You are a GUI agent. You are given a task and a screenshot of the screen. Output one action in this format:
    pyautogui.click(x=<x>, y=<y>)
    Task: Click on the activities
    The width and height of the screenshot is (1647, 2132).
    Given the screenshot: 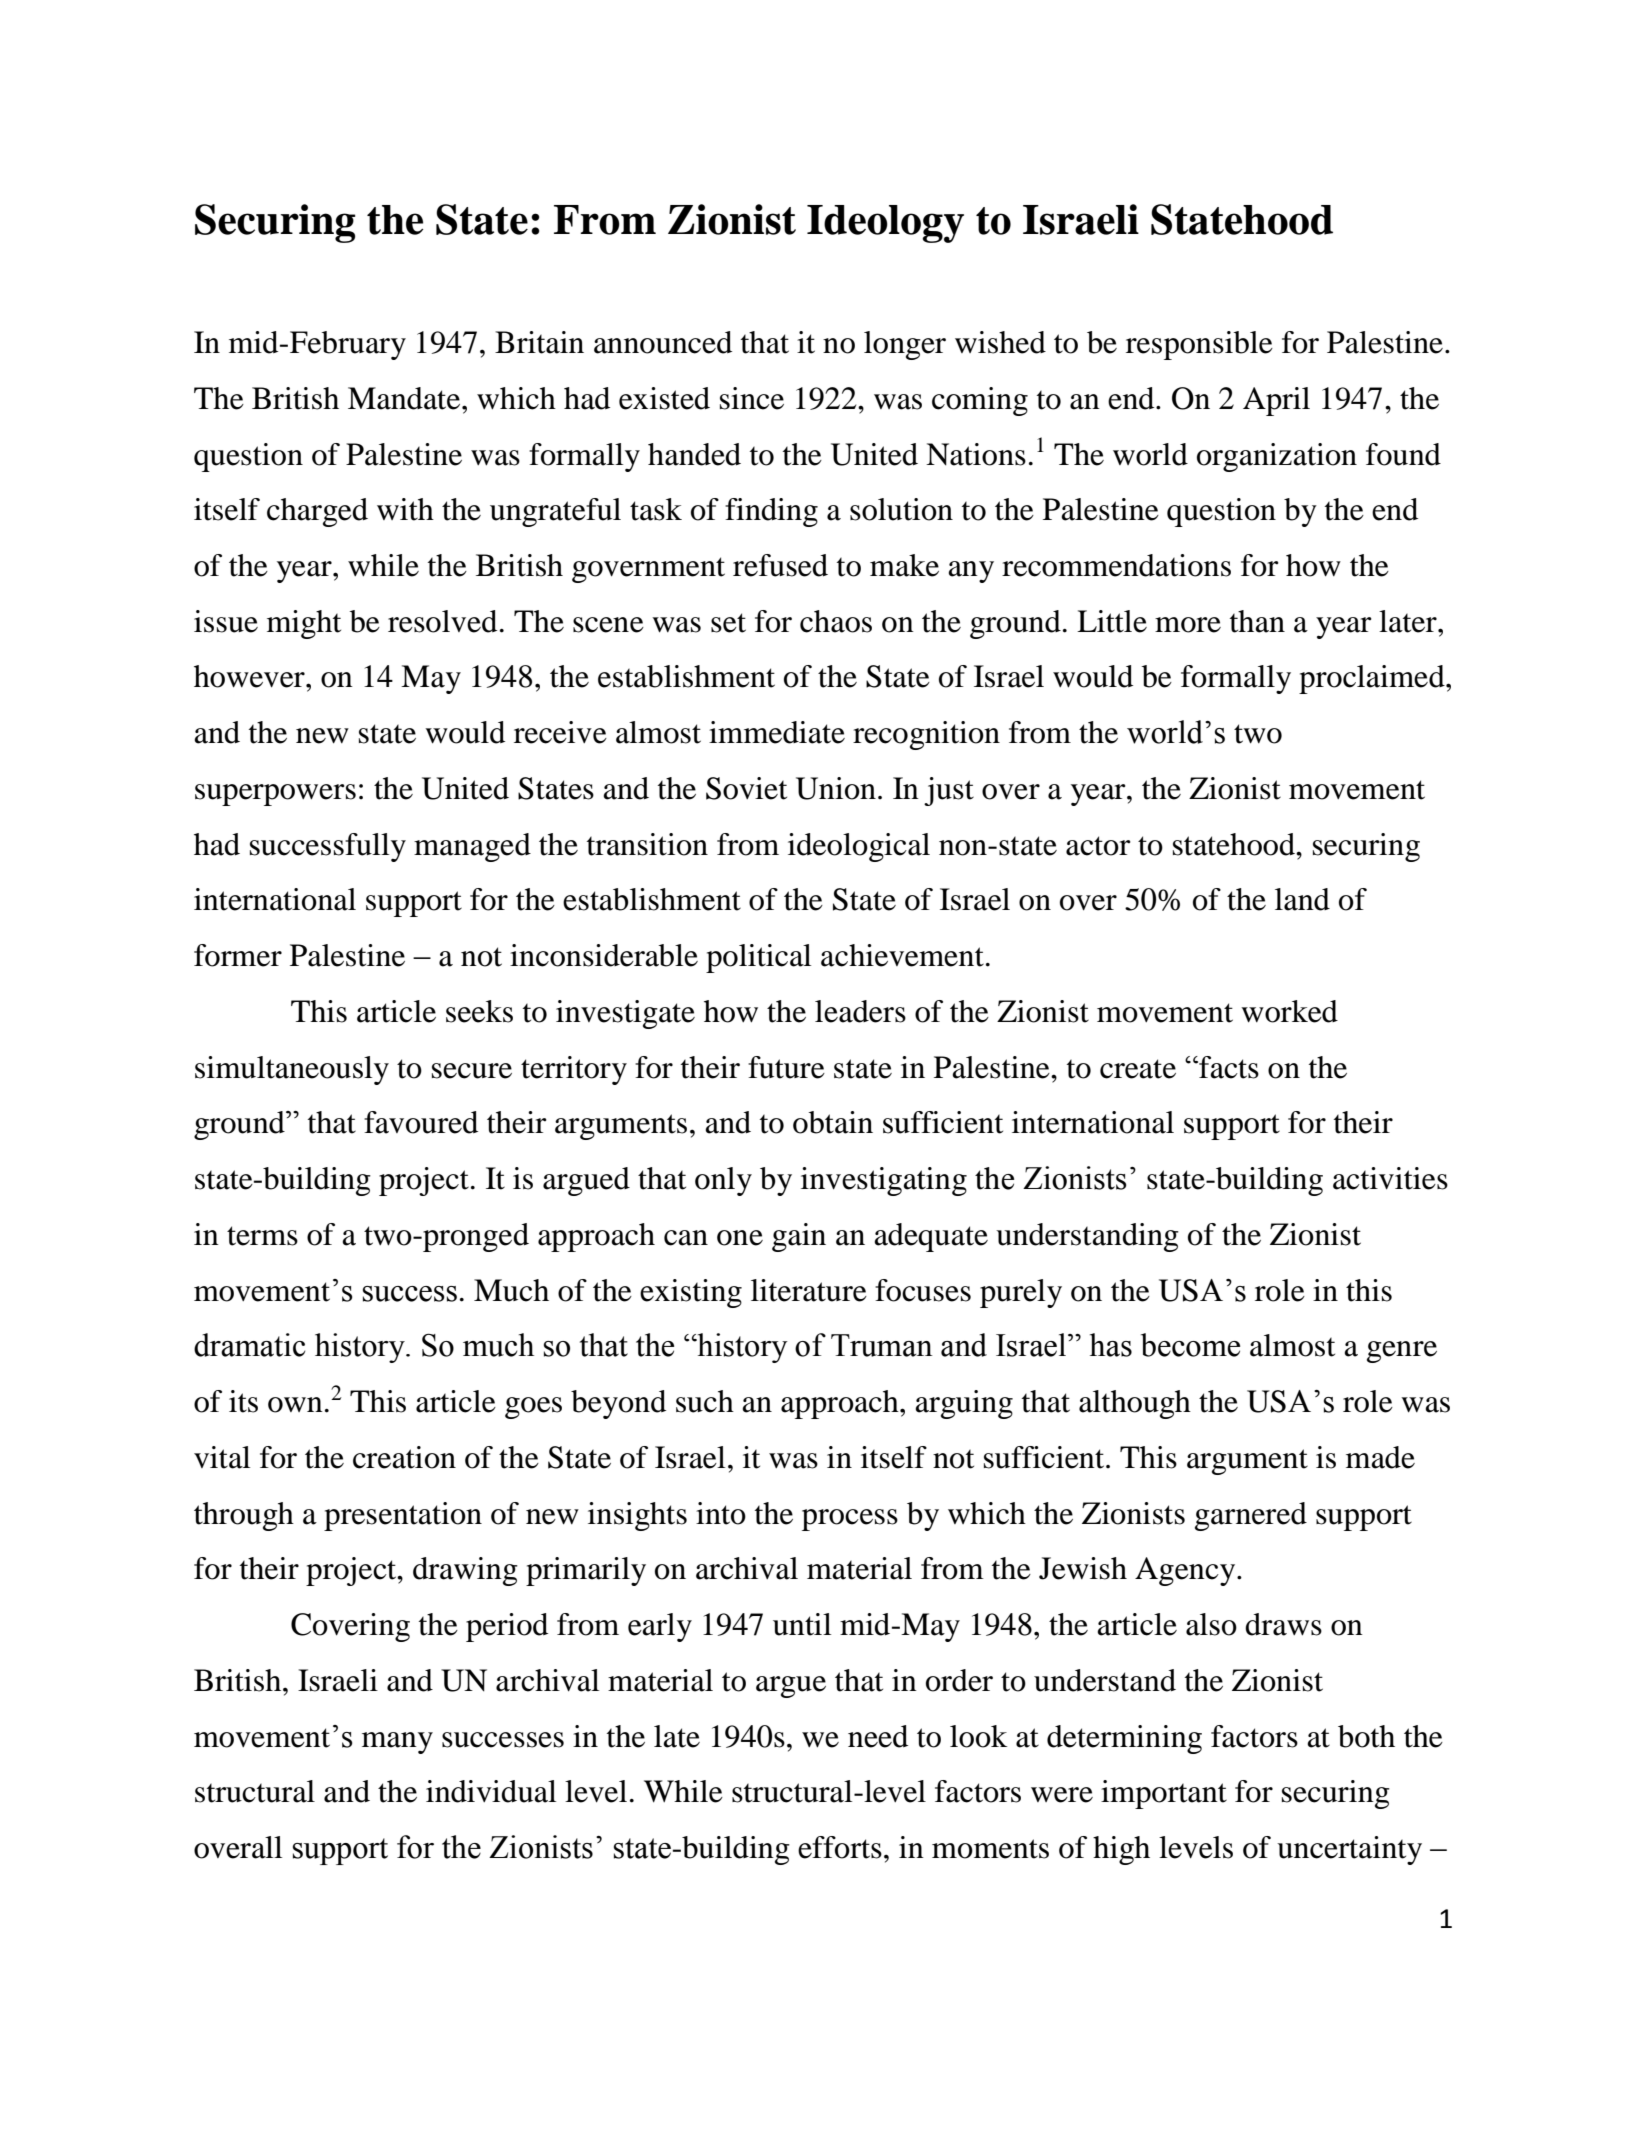 What is the action you would take?
    pyautogui.click(x=1390, y=1178)
